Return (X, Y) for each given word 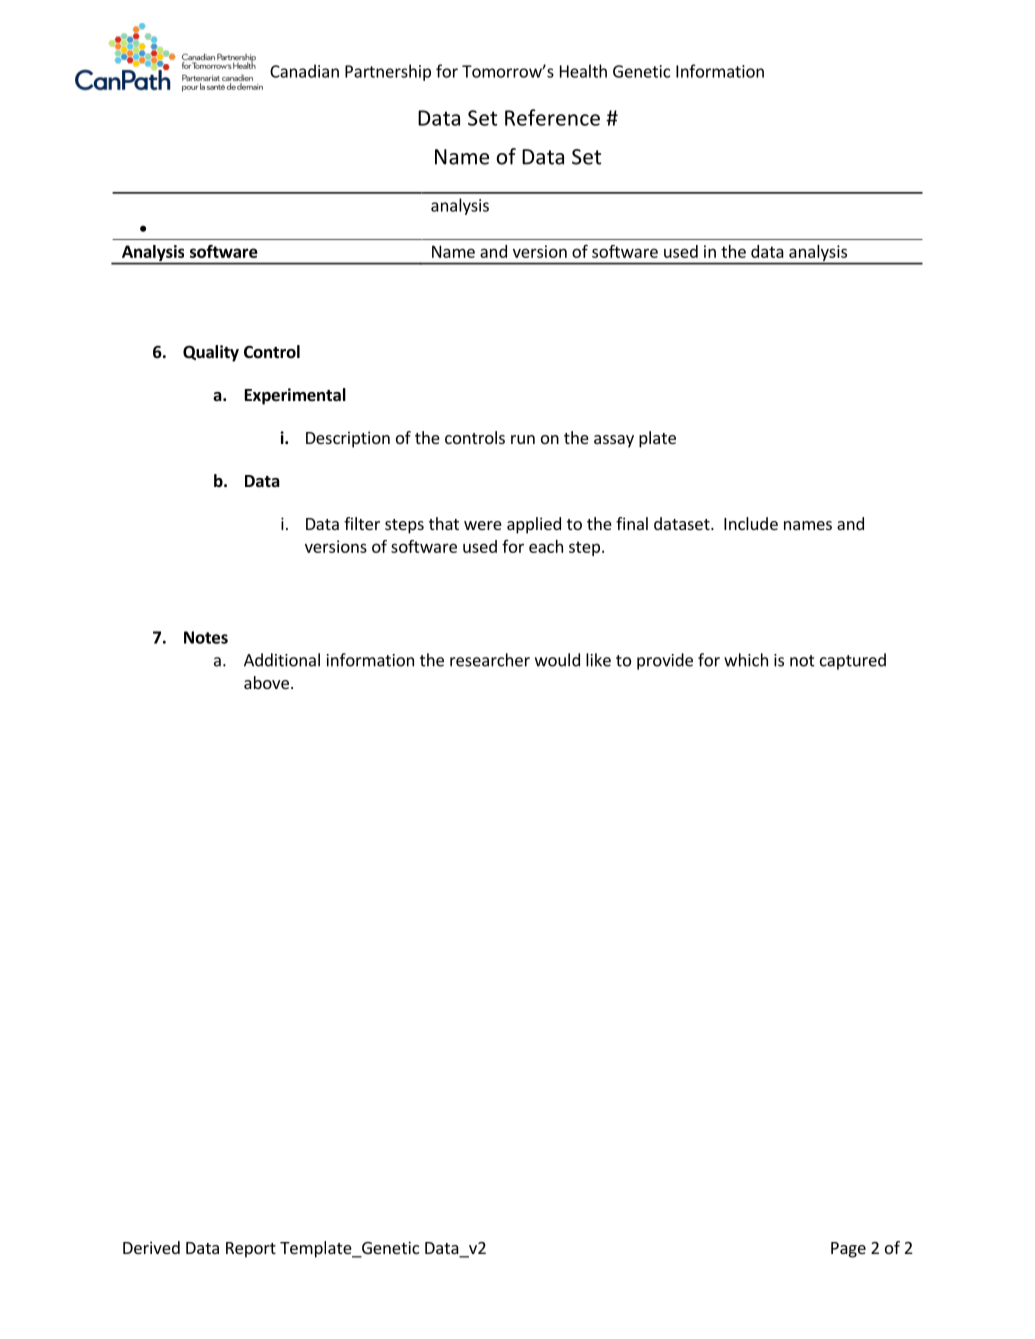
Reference (552, 117)
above (266, 682)
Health (583, 71)
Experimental (295, 396)
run (523, 439)
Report (251, 1250)
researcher (490, 660)
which (746, 660)
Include (751, 523)
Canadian (304, 71)
